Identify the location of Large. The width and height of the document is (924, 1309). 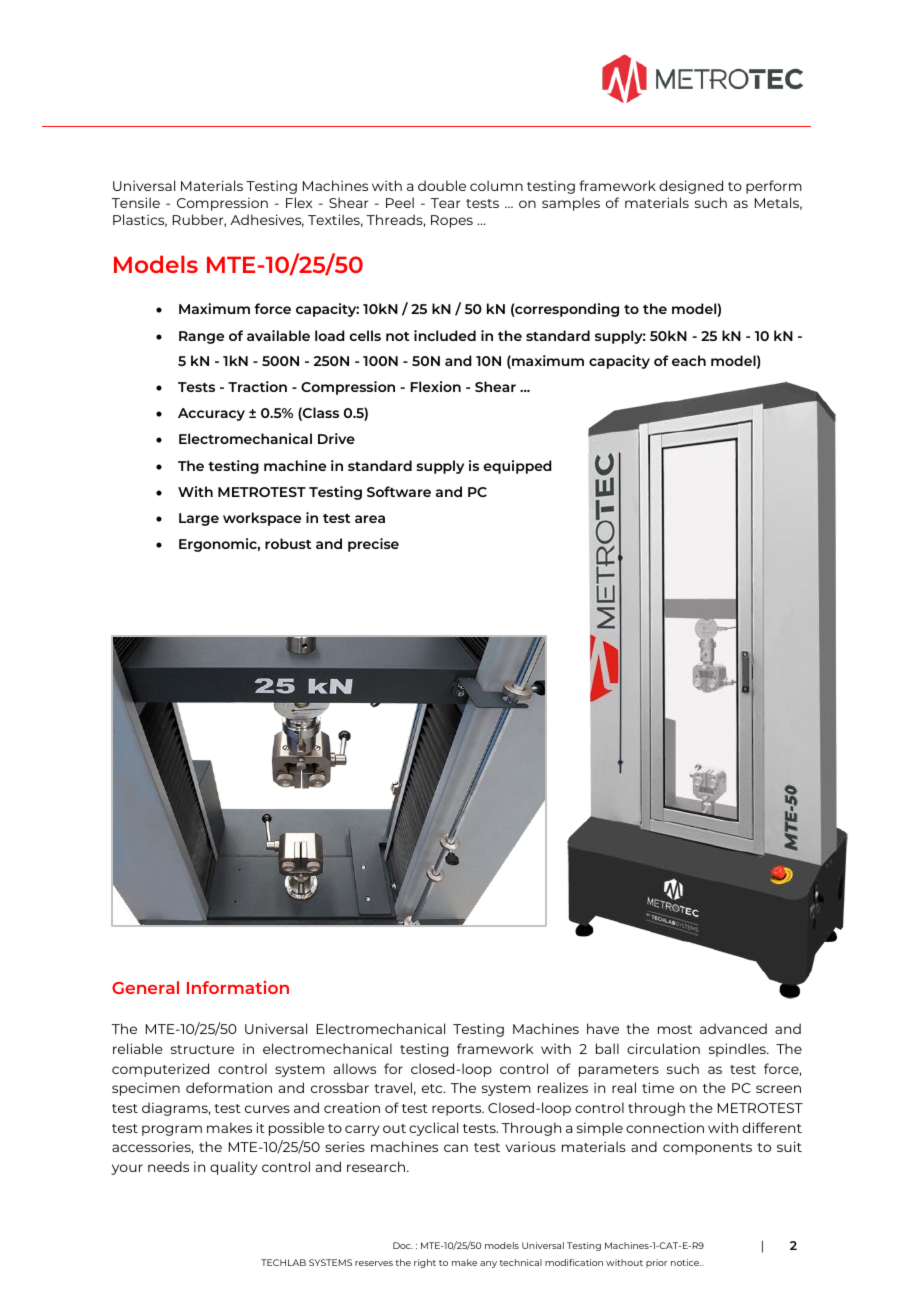
(199, 519).
